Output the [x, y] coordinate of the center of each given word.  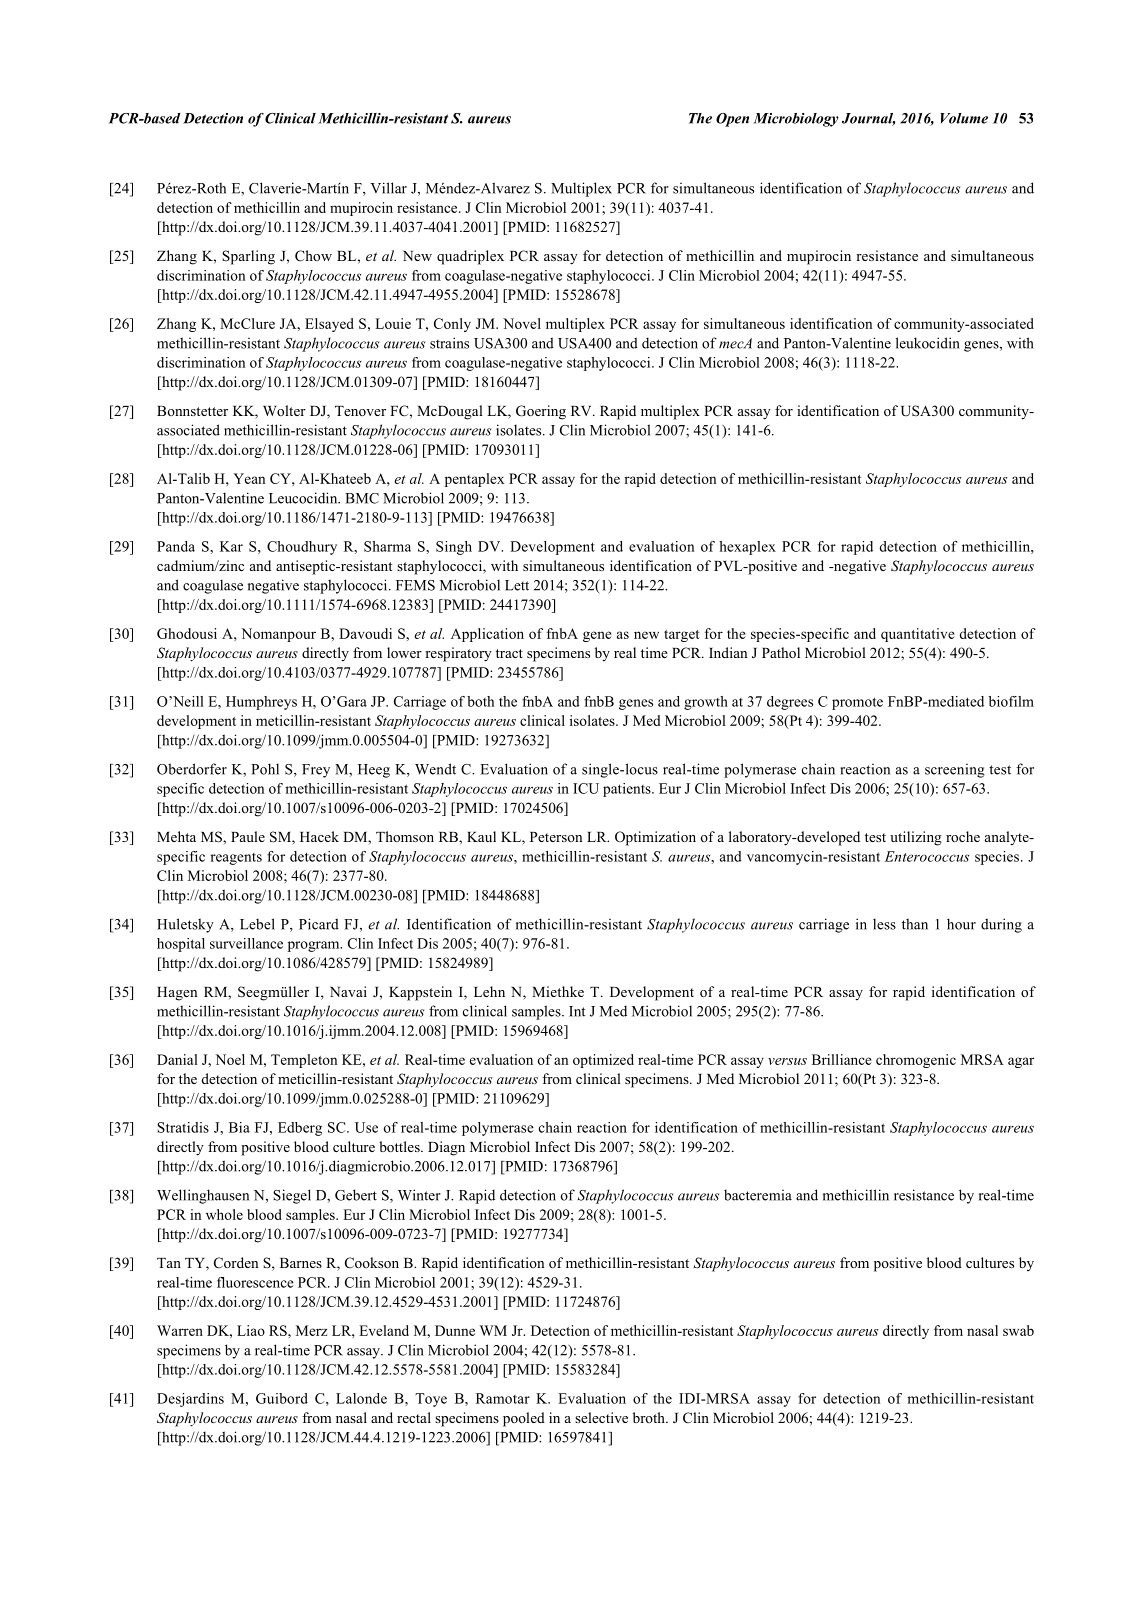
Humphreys [261, 703]
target [682, 636]
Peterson [556, 837]
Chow [313, 256]
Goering [541, 412]
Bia [239, 1127]
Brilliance [842, 1059]
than [915, 924]
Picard [319, 924]
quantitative [918, 635]
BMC [362, 498]
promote [857, 703]
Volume [964, 118]
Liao [251, 1330]
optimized [603, 1061]
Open [732, 120]
